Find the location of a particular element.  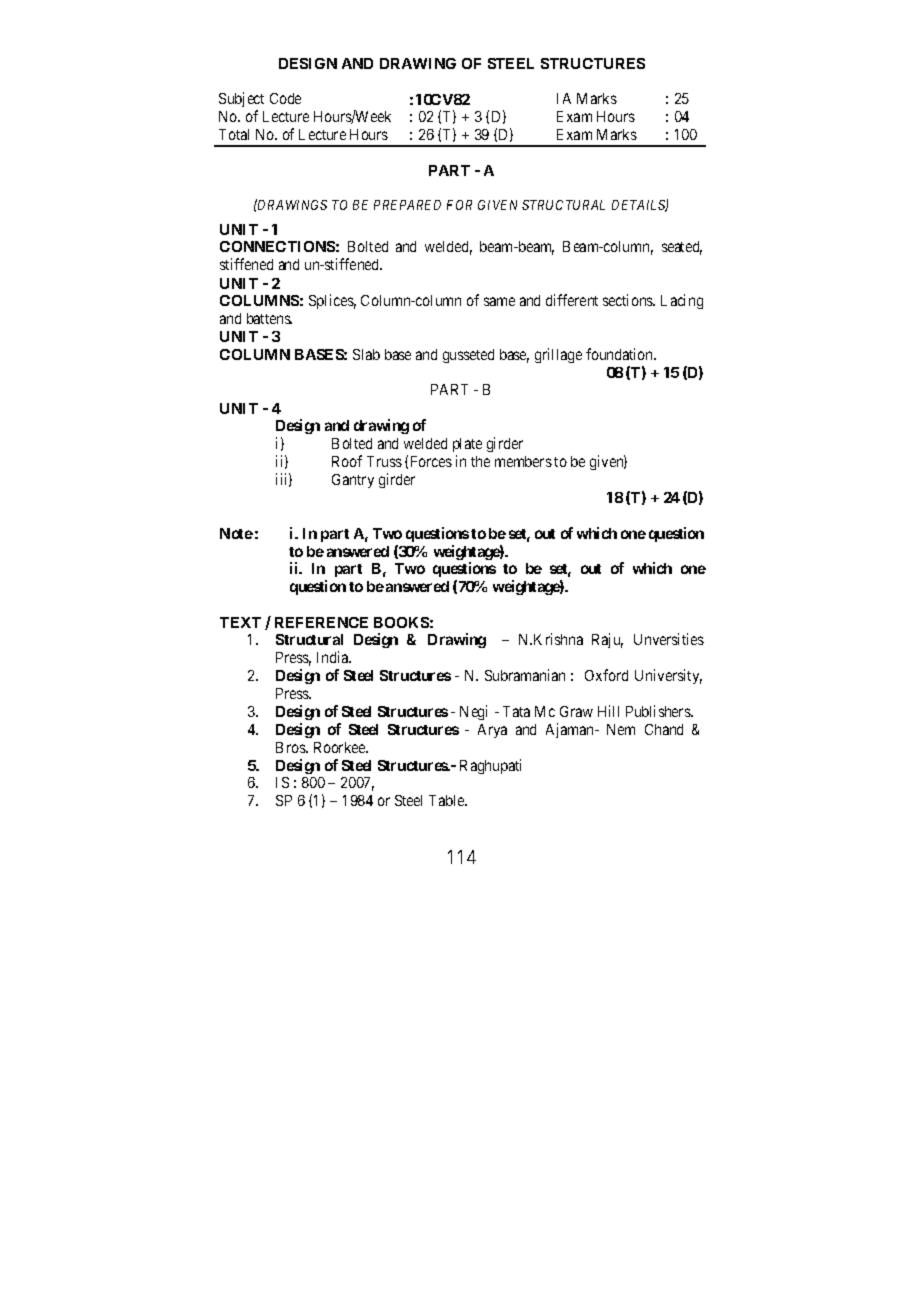

plate is located at coordinates (467, 445).
